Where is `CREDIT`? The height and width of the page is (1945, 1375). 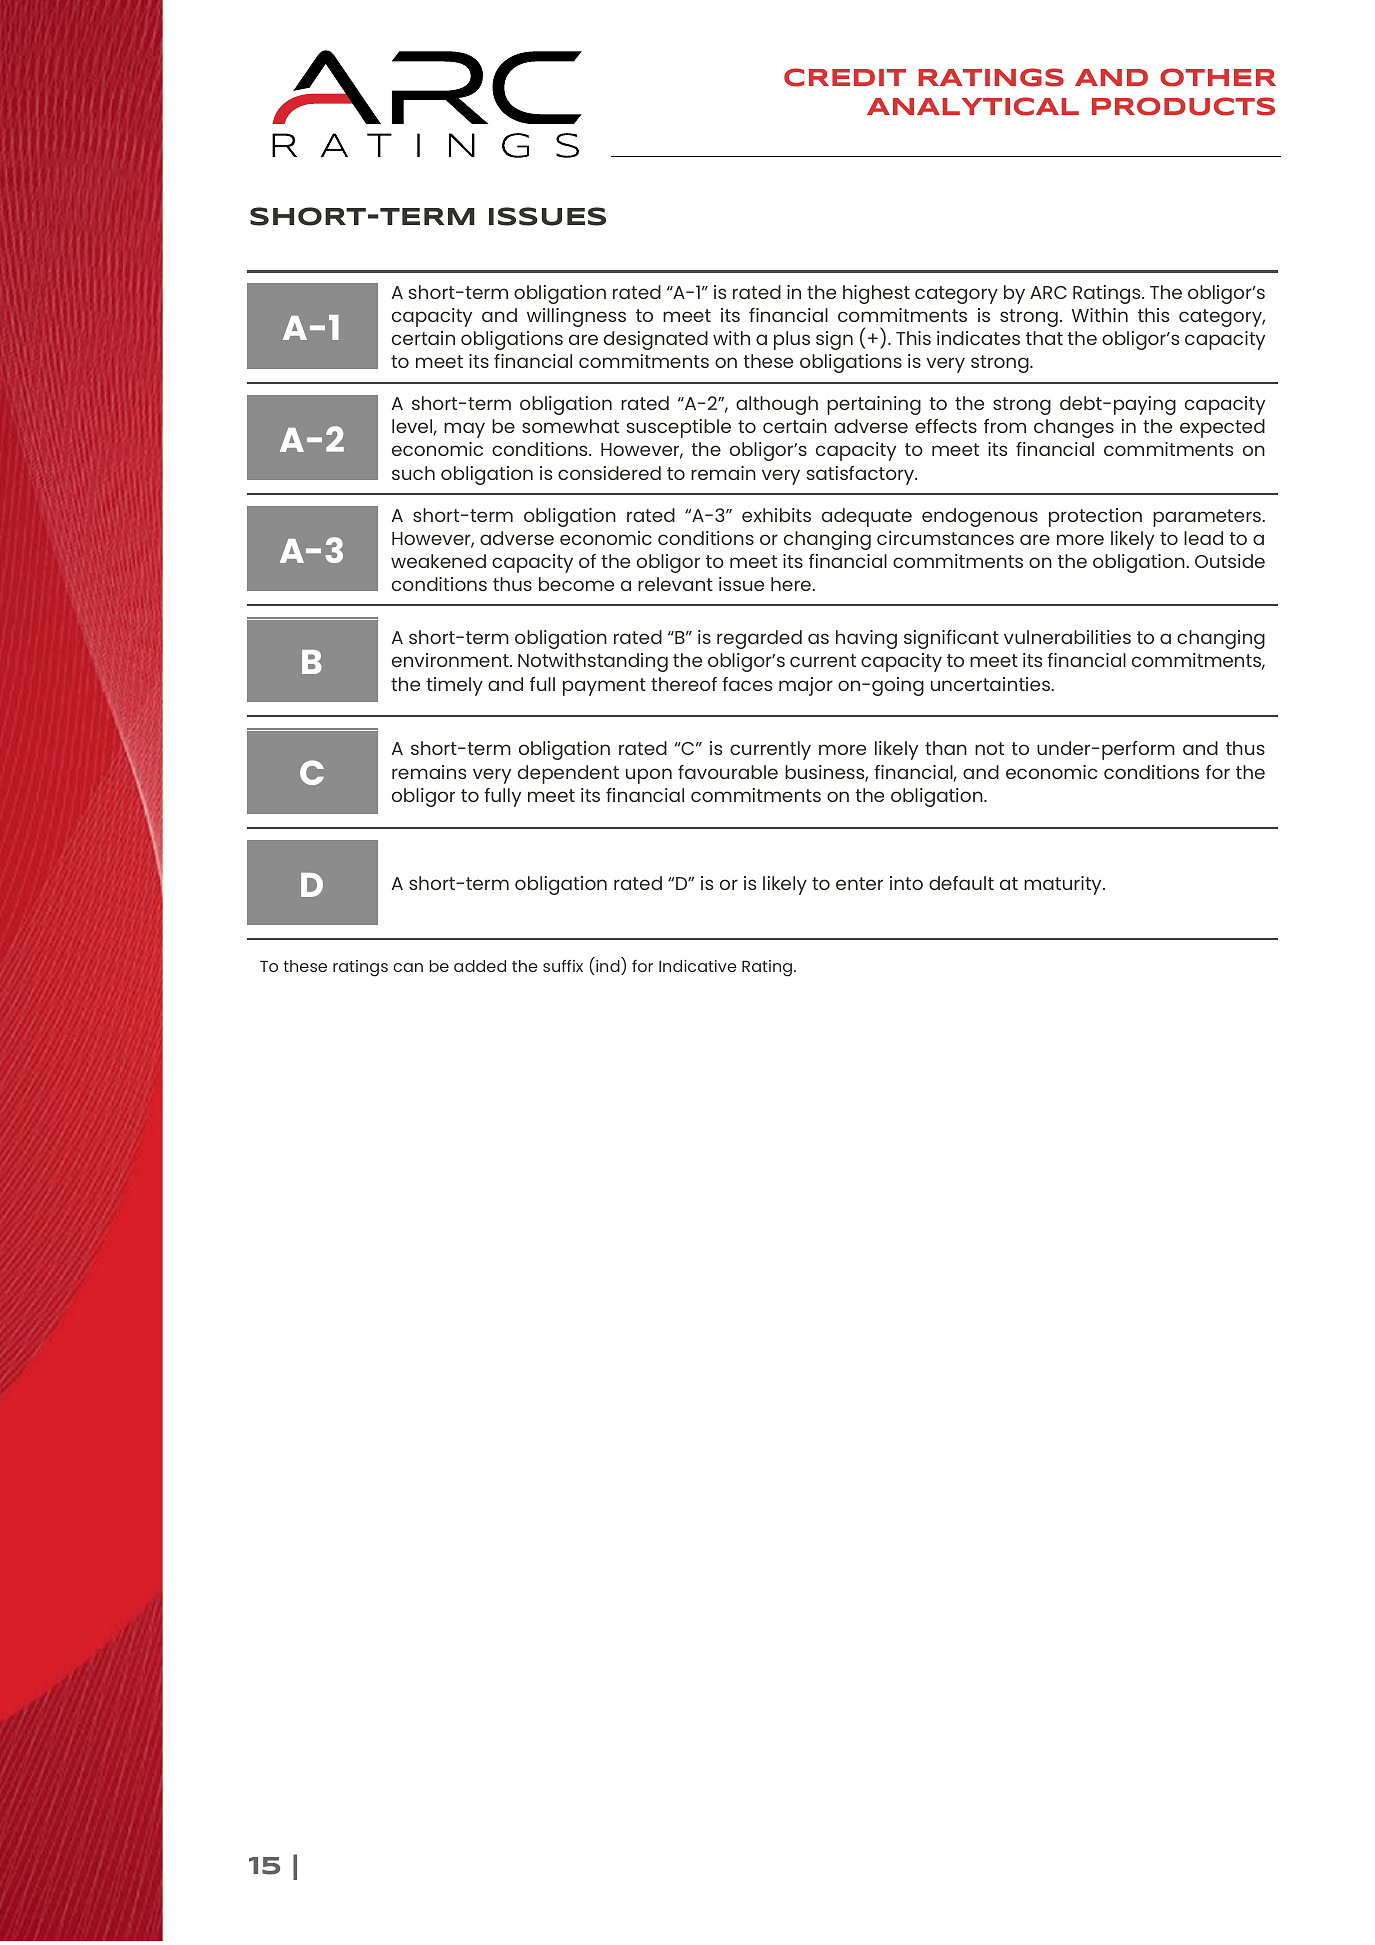
CREDIT is located at coordinates (845, 77).
